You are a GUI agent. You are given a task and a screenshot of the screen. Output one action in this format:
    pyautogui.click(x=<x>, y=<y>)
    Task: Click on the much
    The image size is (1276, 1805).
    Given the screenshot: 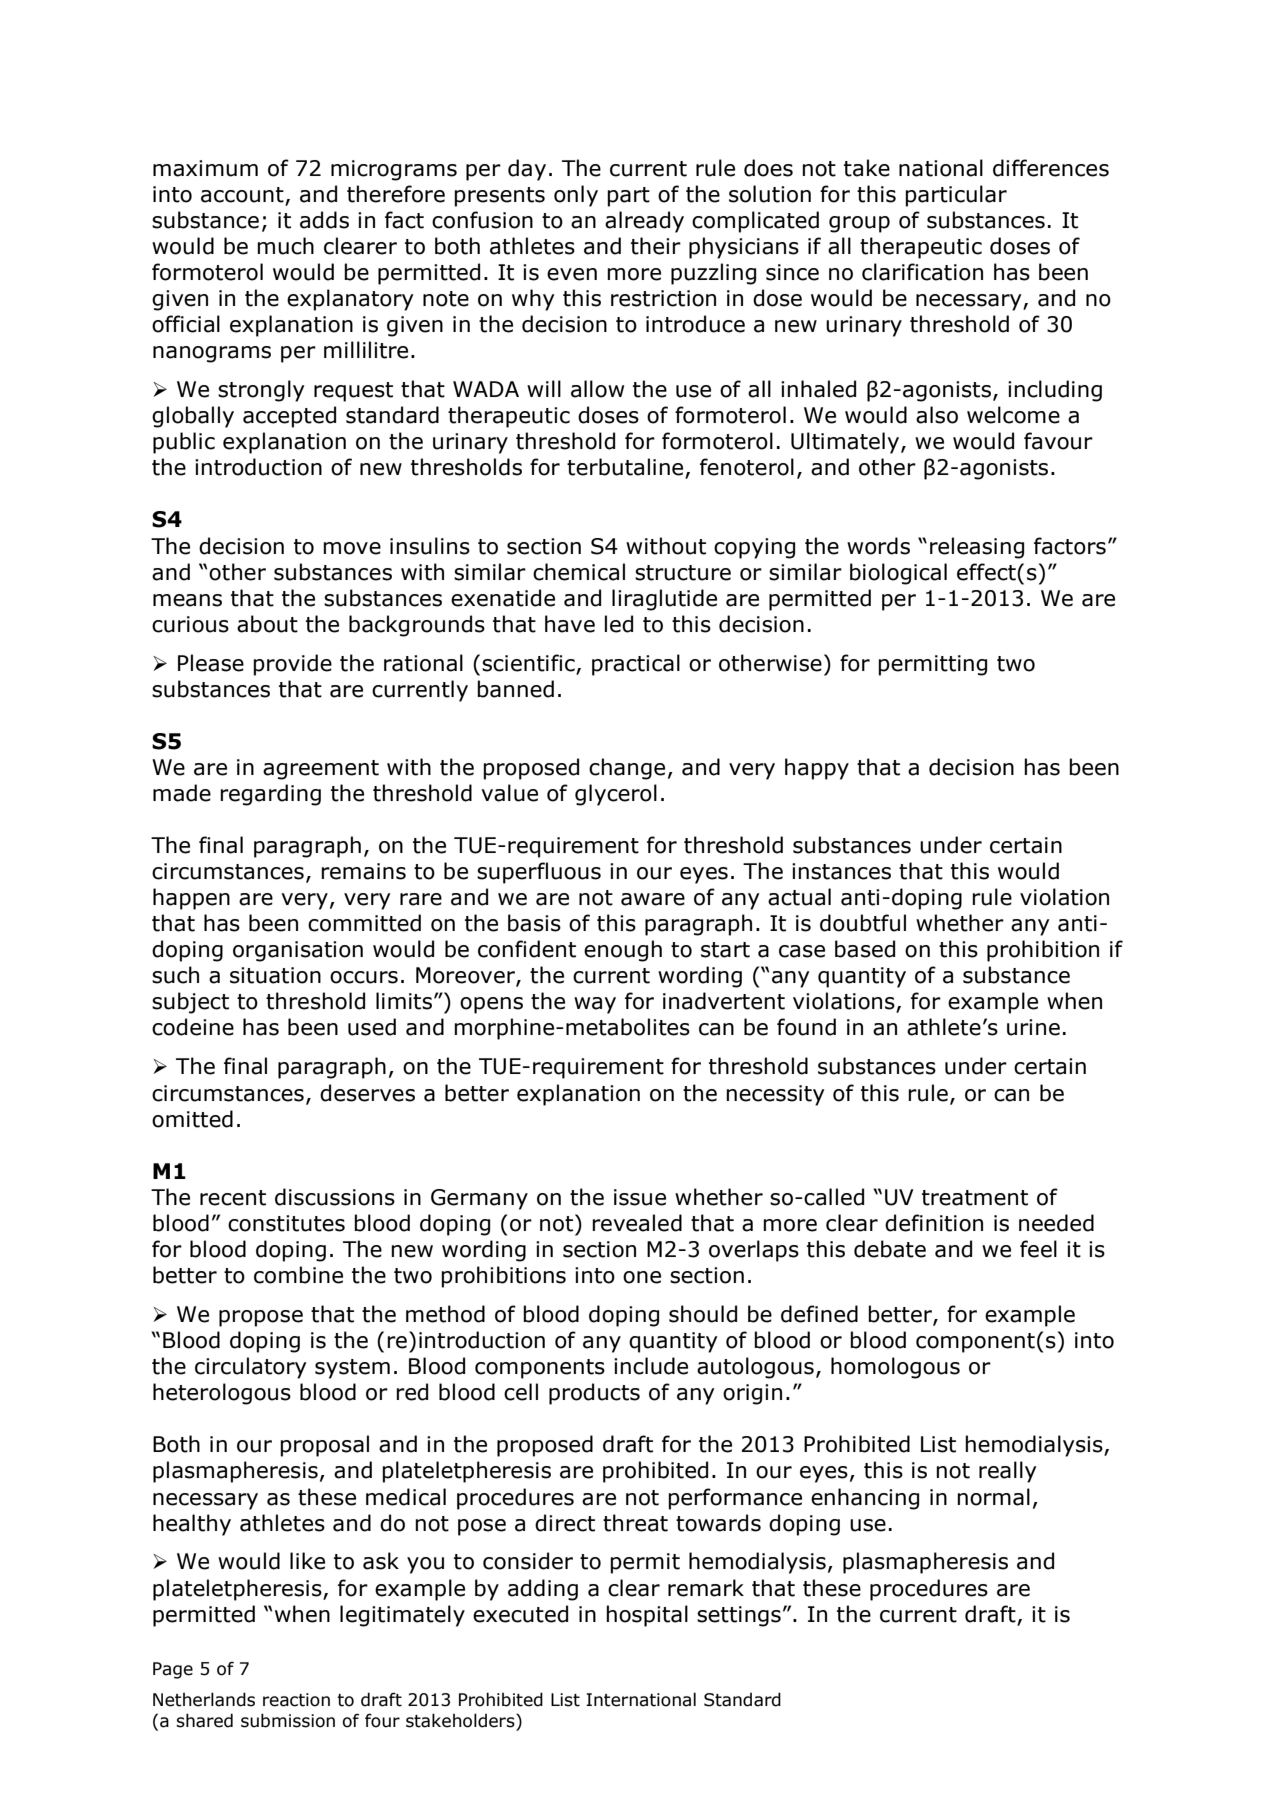 What is the action you would take?
    pyautogui.click(x=285, y=246)
